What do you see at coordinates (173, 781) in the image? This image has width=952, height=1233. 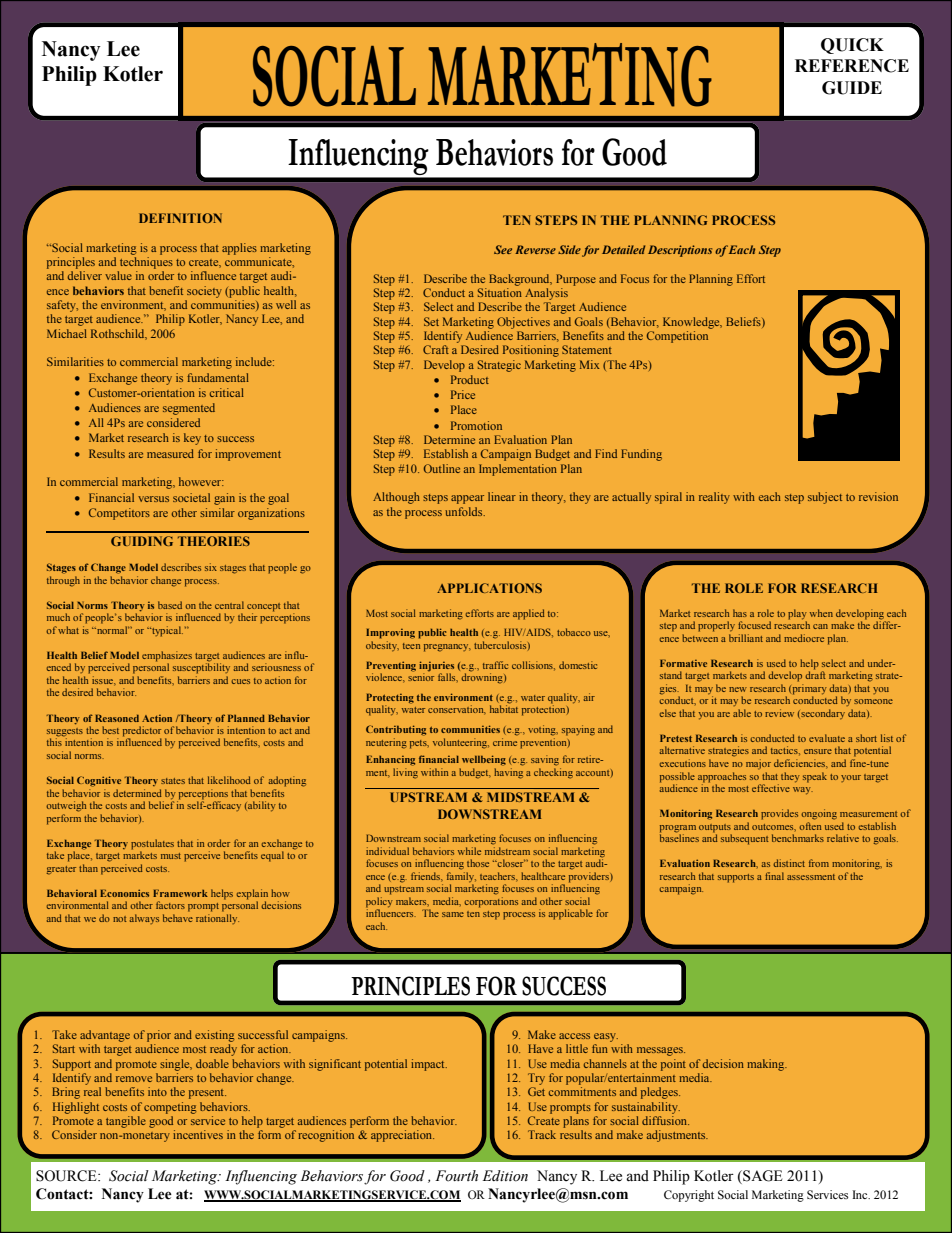 I see `states` at bounding box center [173, 781].
